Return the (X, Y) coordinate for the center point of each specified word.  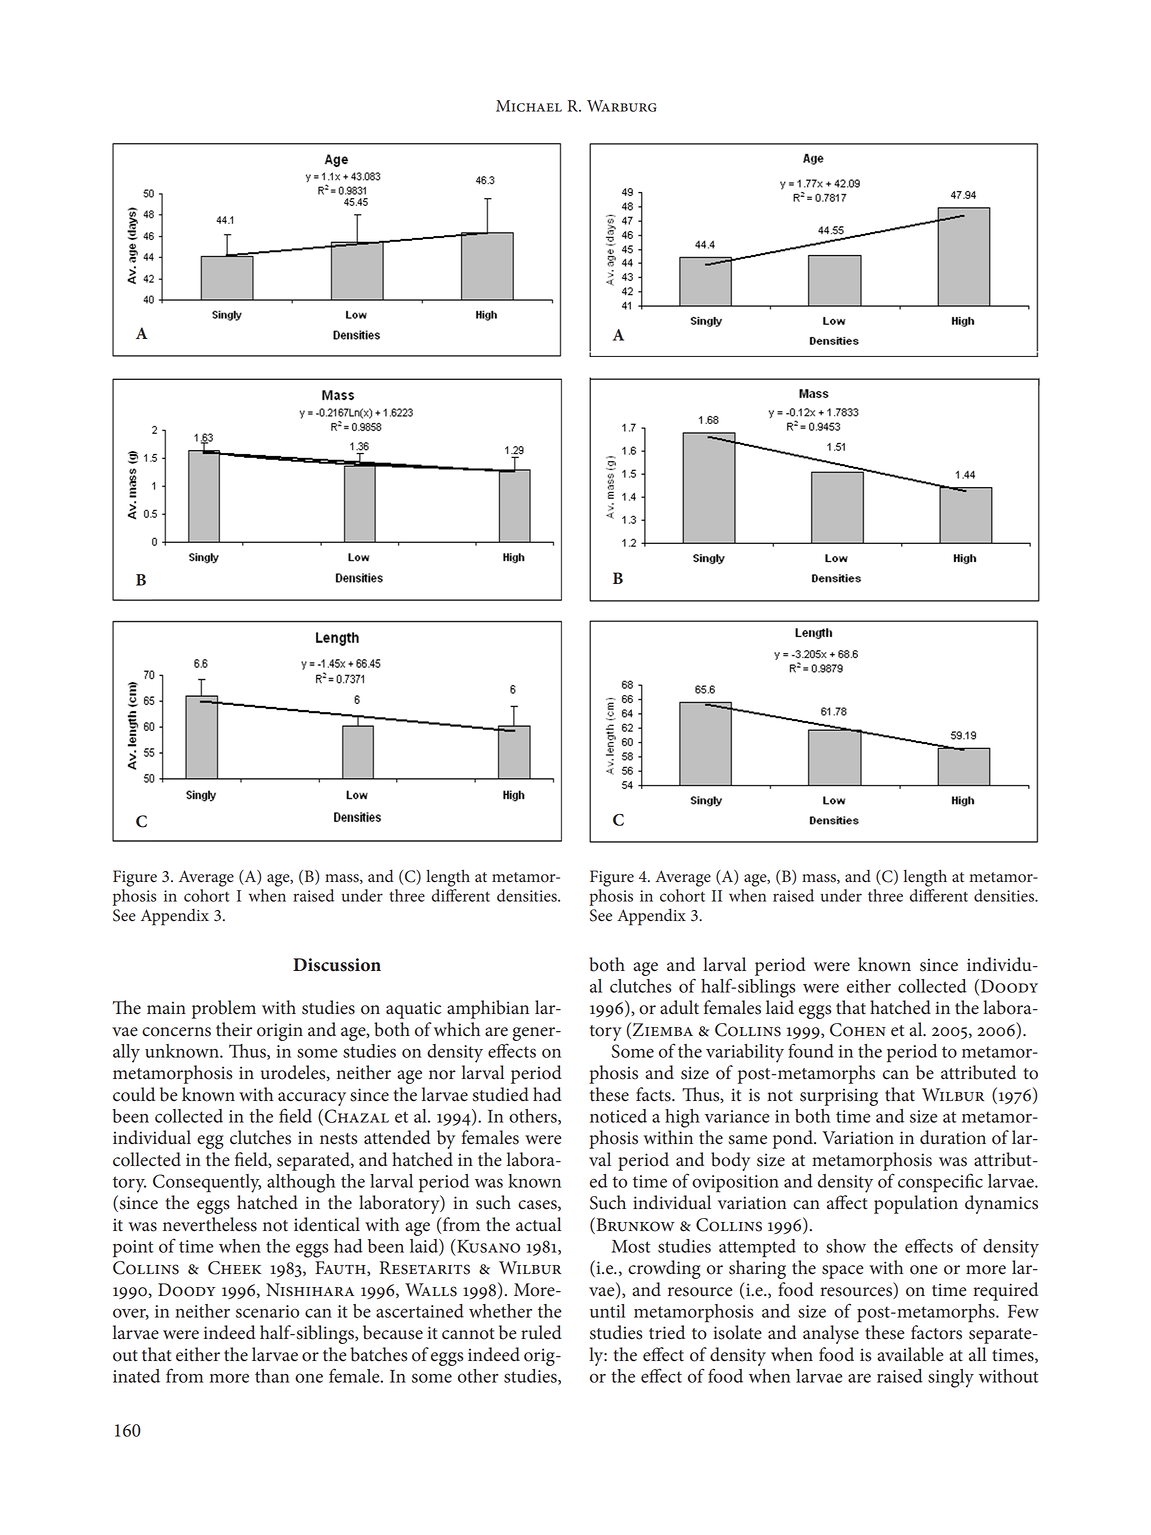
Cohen (858, 1030)
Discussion (337, 965)
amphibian (488, 1009)
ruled (541, 1332)
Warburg (622, 106)
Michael (529, 106)
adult (679, 1007)
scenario (267, 1311)
